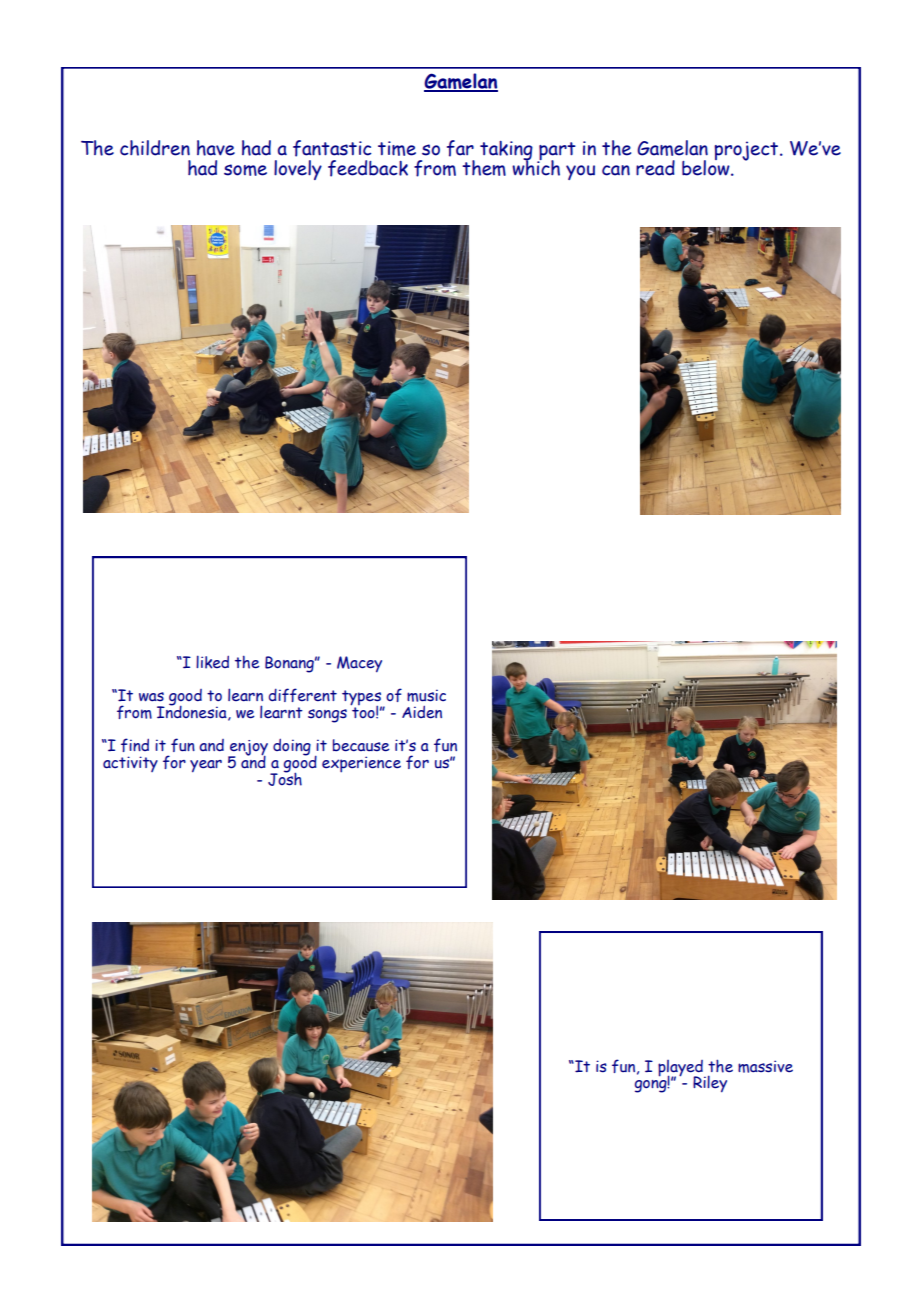 Image resolution: width=924 pixels, height=1308 pixels. Describe the element at coordinates (212, 662) in the screenshot. I see `liked` at that location.
